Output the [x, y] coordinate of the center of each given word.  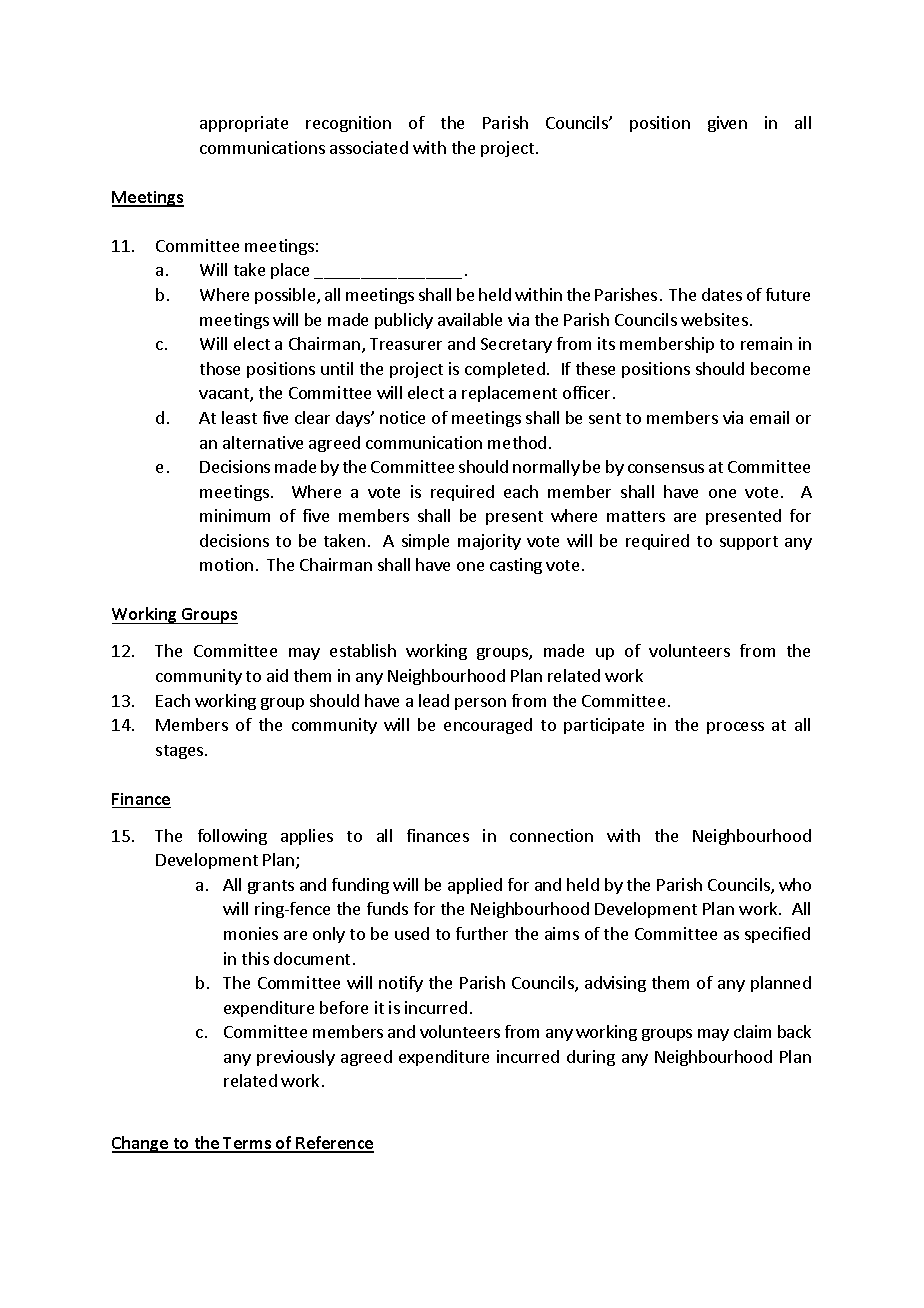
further [482, 933]
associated [369, 147]
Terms [248, 1144]
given [727, 124]
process [735, 728]
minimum [235, 515]
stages [179, 752]
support [749, 543]
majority [489, 542]
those [220, 368]
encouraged [488, 726]
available [470, 319]
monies [251, 933]
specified [777, 935]
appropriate [244, 124]
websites [714, 319]
